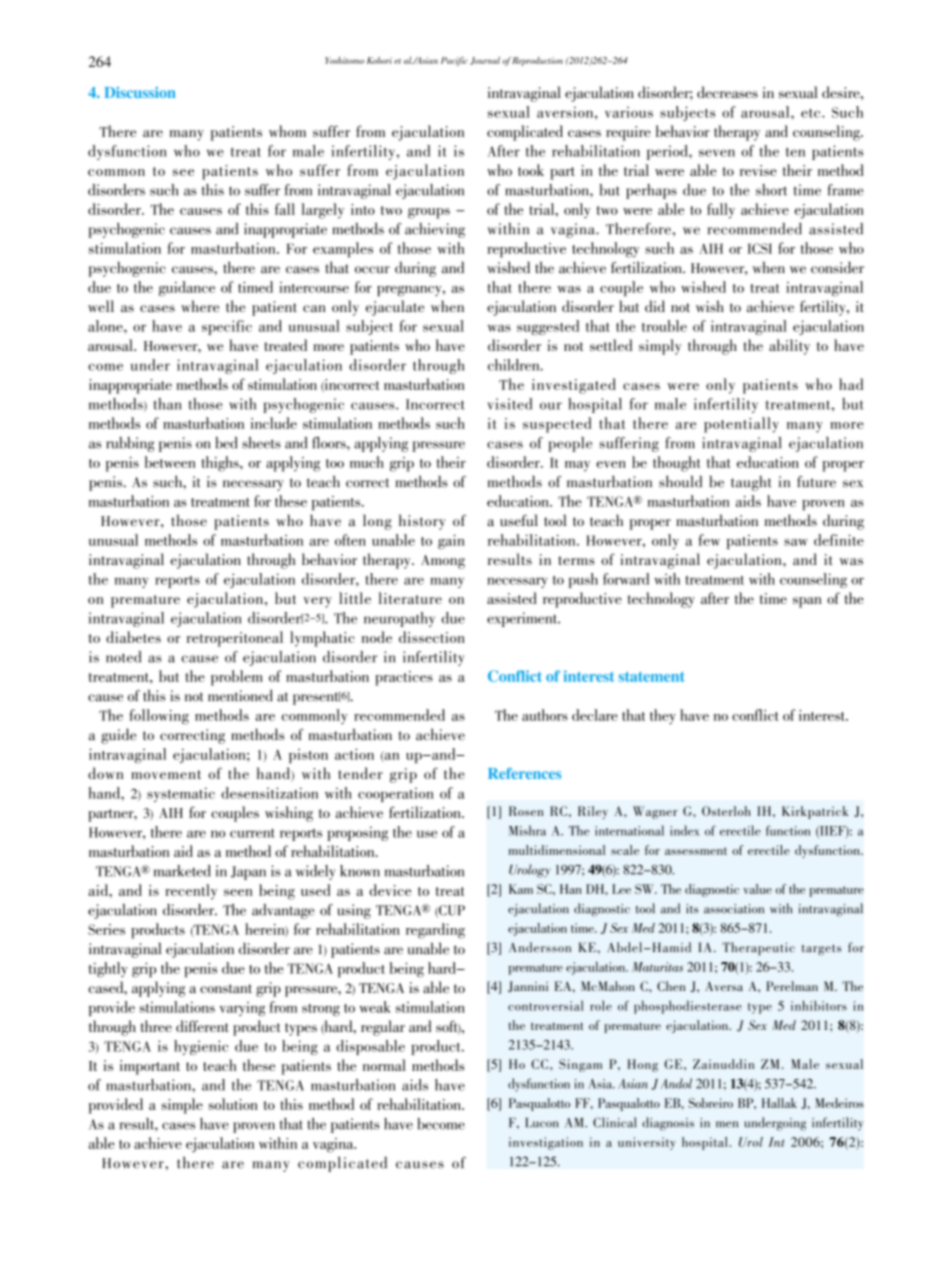 The image size is (952, 1284). What do you see at coordinates (182, 1106) in the screenshot?
I see `simple` at bounding box center [182, 1106].
